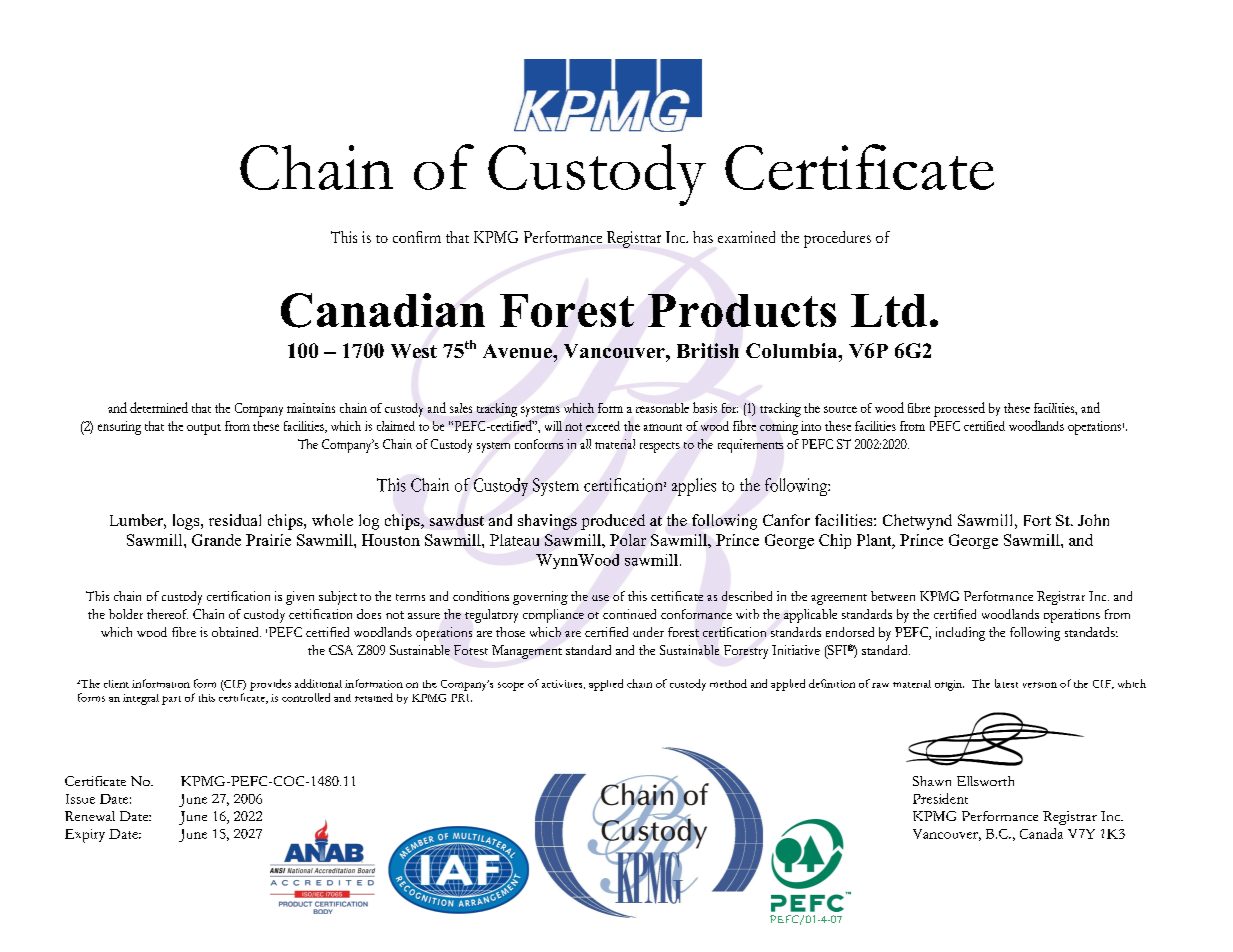 The image size is (1233, 952). Describe the element at coordinates (171, 700) in the page. I see `part` at that location.
